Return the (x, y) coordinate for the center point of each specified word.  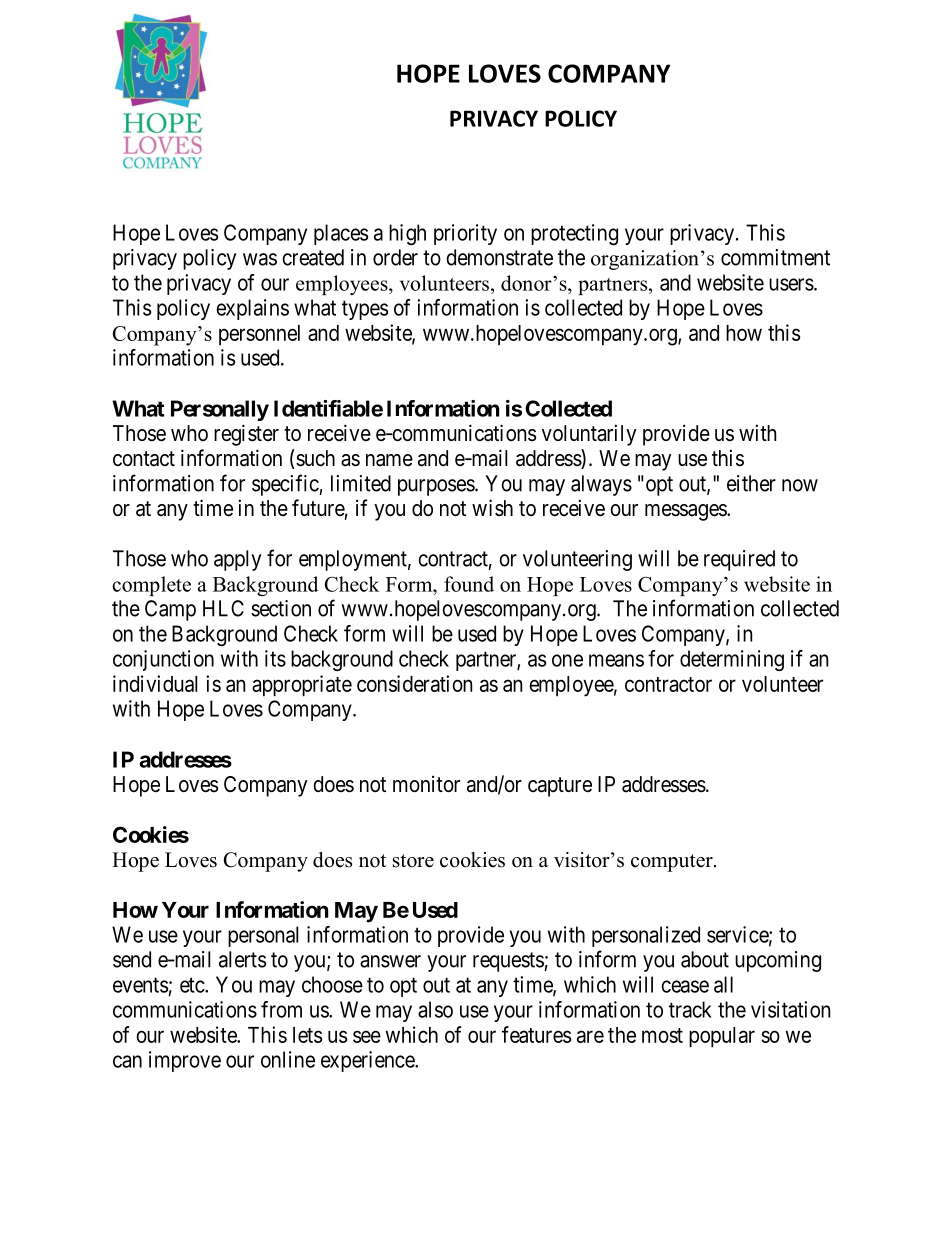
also (435, 1009)
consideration (414, 683)
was (260, 259)
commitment (775, 257)
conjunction (163, 660)
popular (722, 1037)
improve (185, 1061)
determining (732, 660)
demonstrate (499, 257)
